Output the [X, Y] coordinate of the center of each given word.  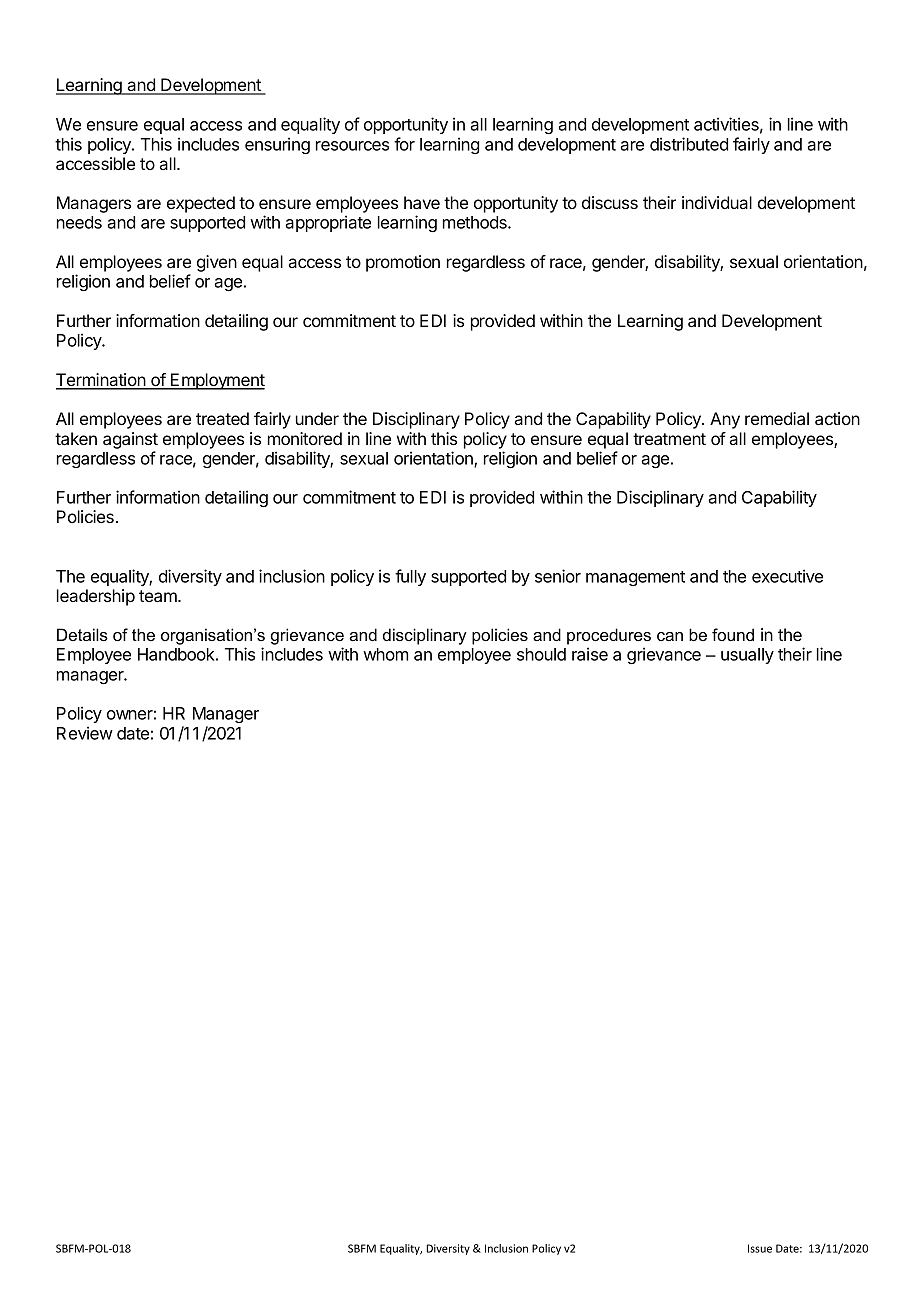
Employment [217, 381]
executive [787, 576]
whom [385, 654]
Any [725, 420]
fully [410, 577]
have [422, 202]
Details [82, 634]
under [317, 418]
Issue [760, 1248]
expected [201, 204]
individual [717, 202]
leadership [96, 597]
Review [85, 733]
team [159, 596]
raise [590, 654]
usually [747, 656]
